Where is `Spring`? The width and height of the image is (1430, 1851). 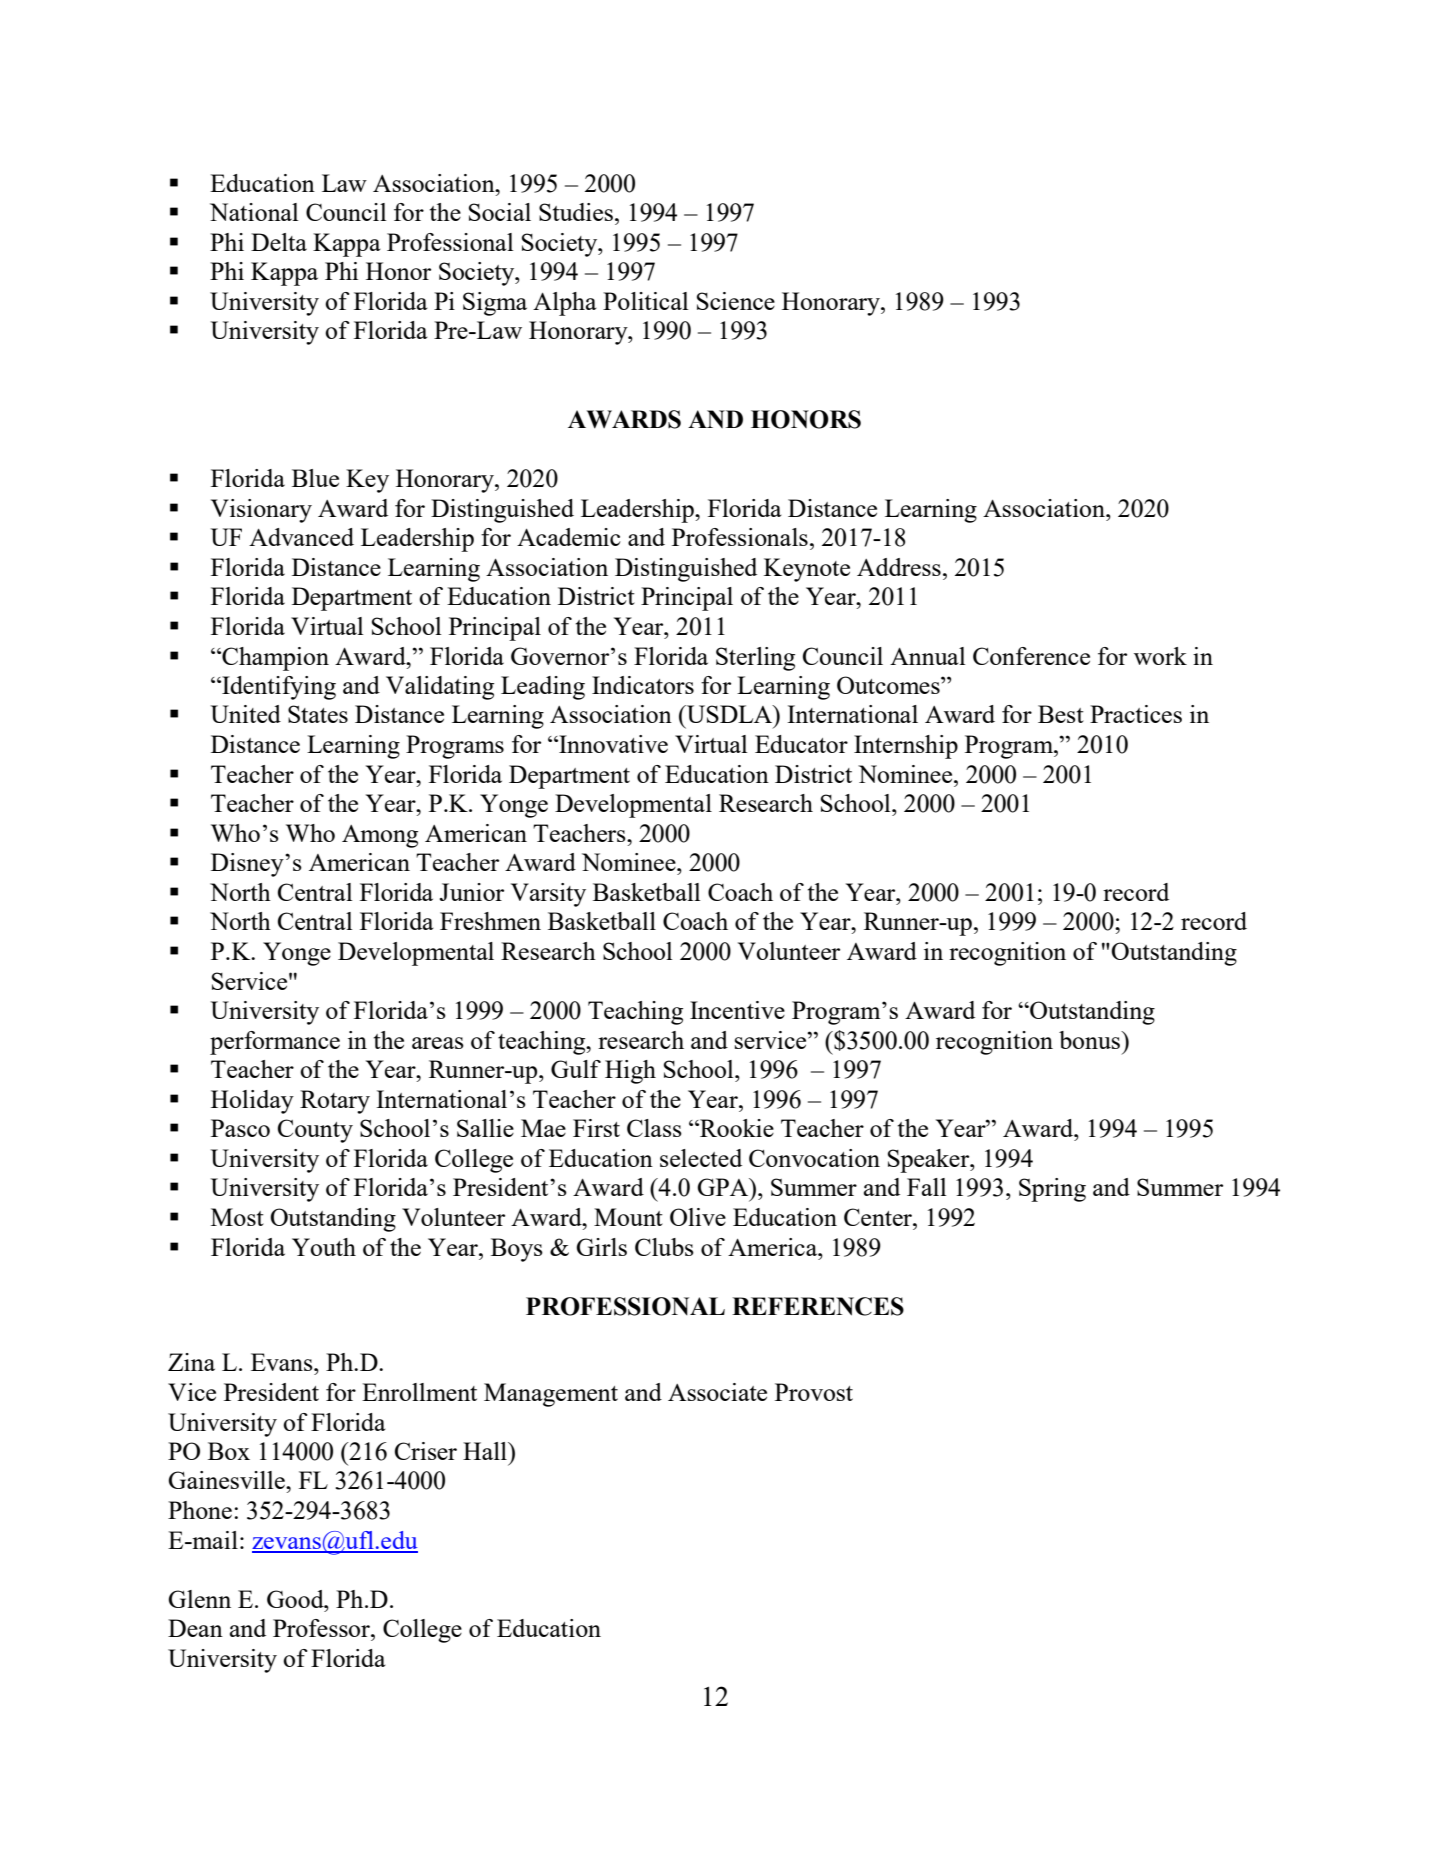
Spring is located at coordinates (1052, 1190).
